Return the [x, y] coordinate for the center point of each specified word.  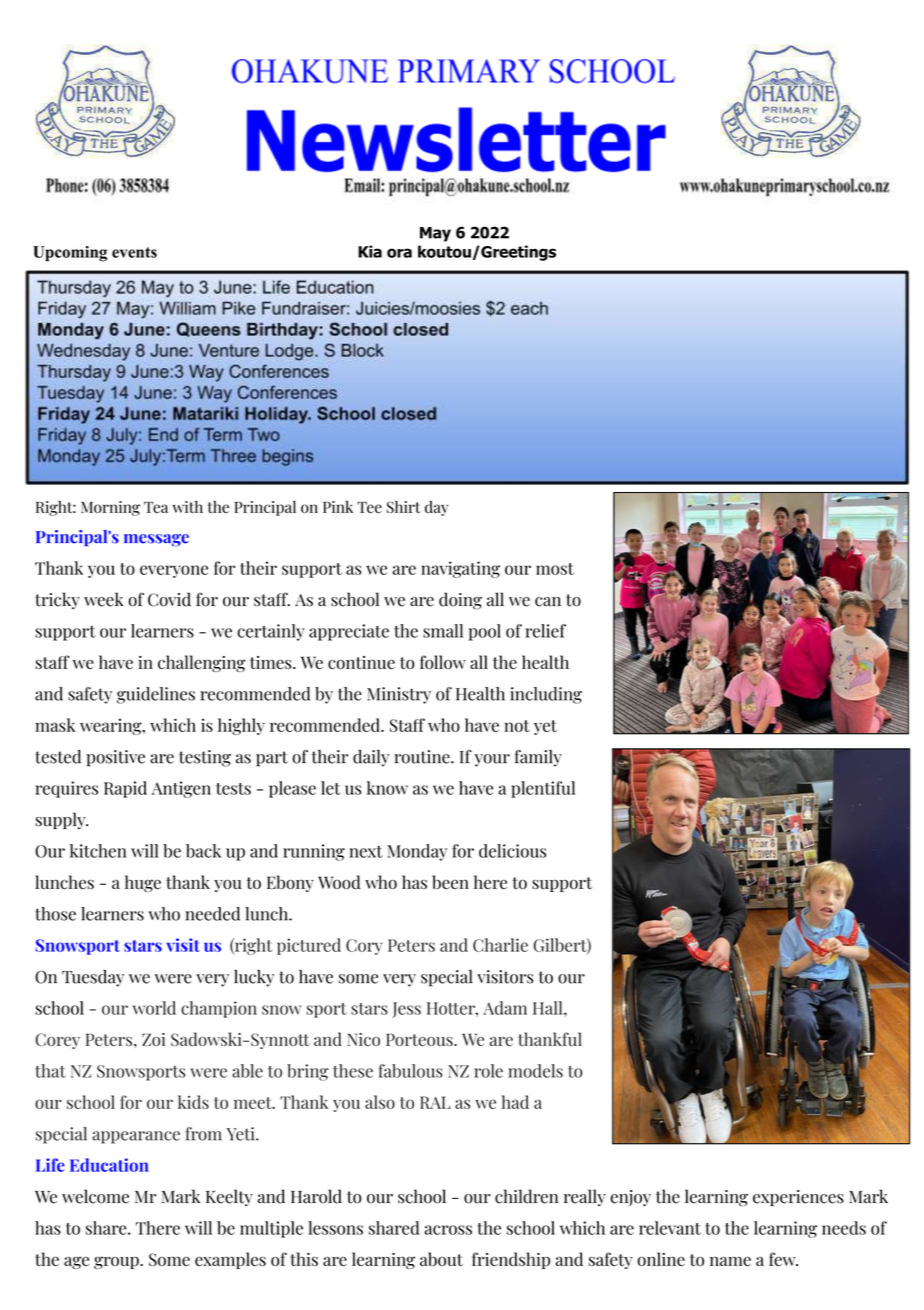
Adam [505, 1008]
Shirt [404, 507]
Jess [406, 1010]
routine [423, 757]
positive [115, 758]
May [435, 234]
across [448, 1230]
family [538, 758]
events [134, 252]
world [154, 1008]
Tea [156, 507]
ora [399, 253]
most [555, 569]
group [117, 1262]
